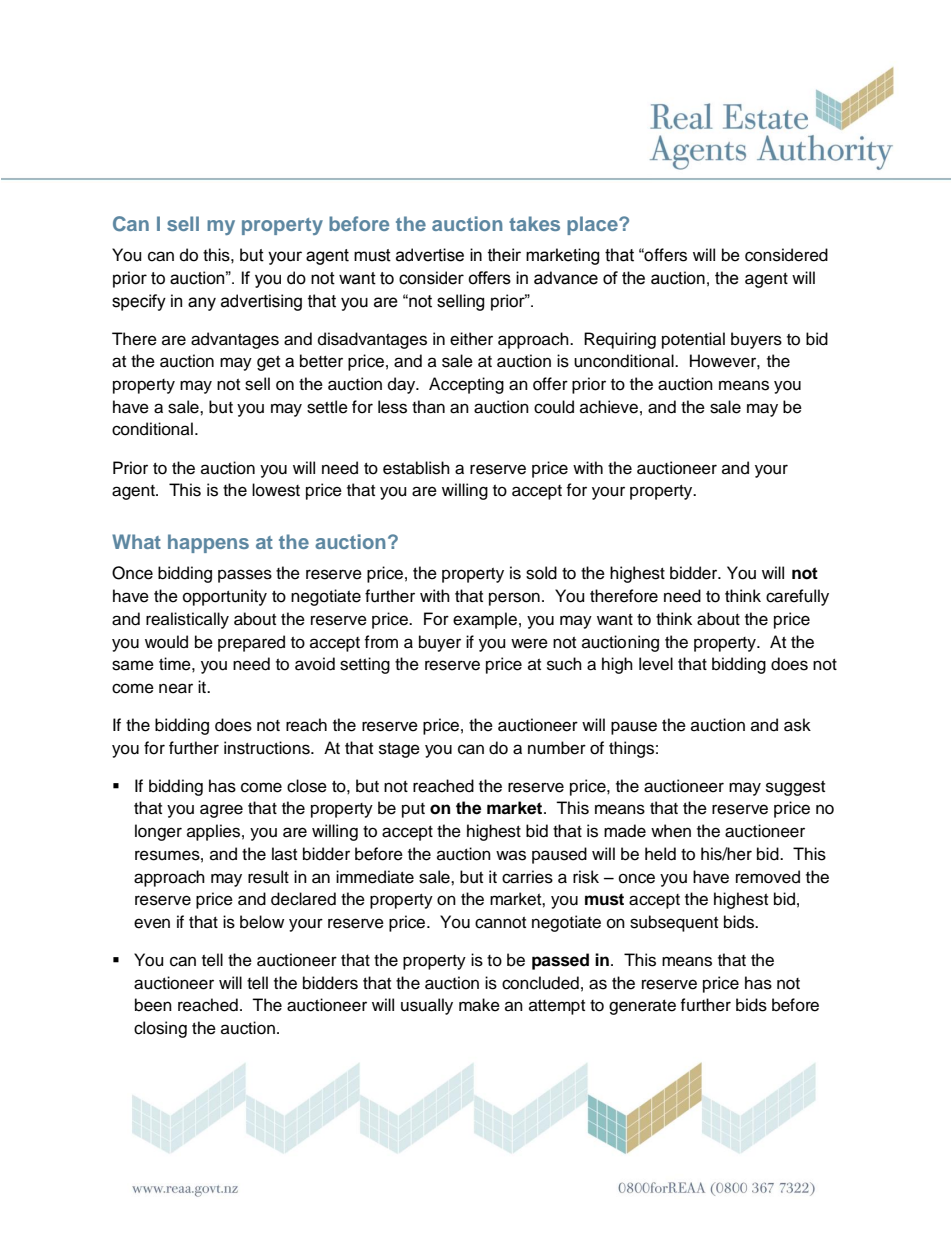 The width and height of the screenshot is (952, 1233). What do you see at coordinates (276, 490) in the screenshot?
I see `lowest` at bounding box center [276, 490].
